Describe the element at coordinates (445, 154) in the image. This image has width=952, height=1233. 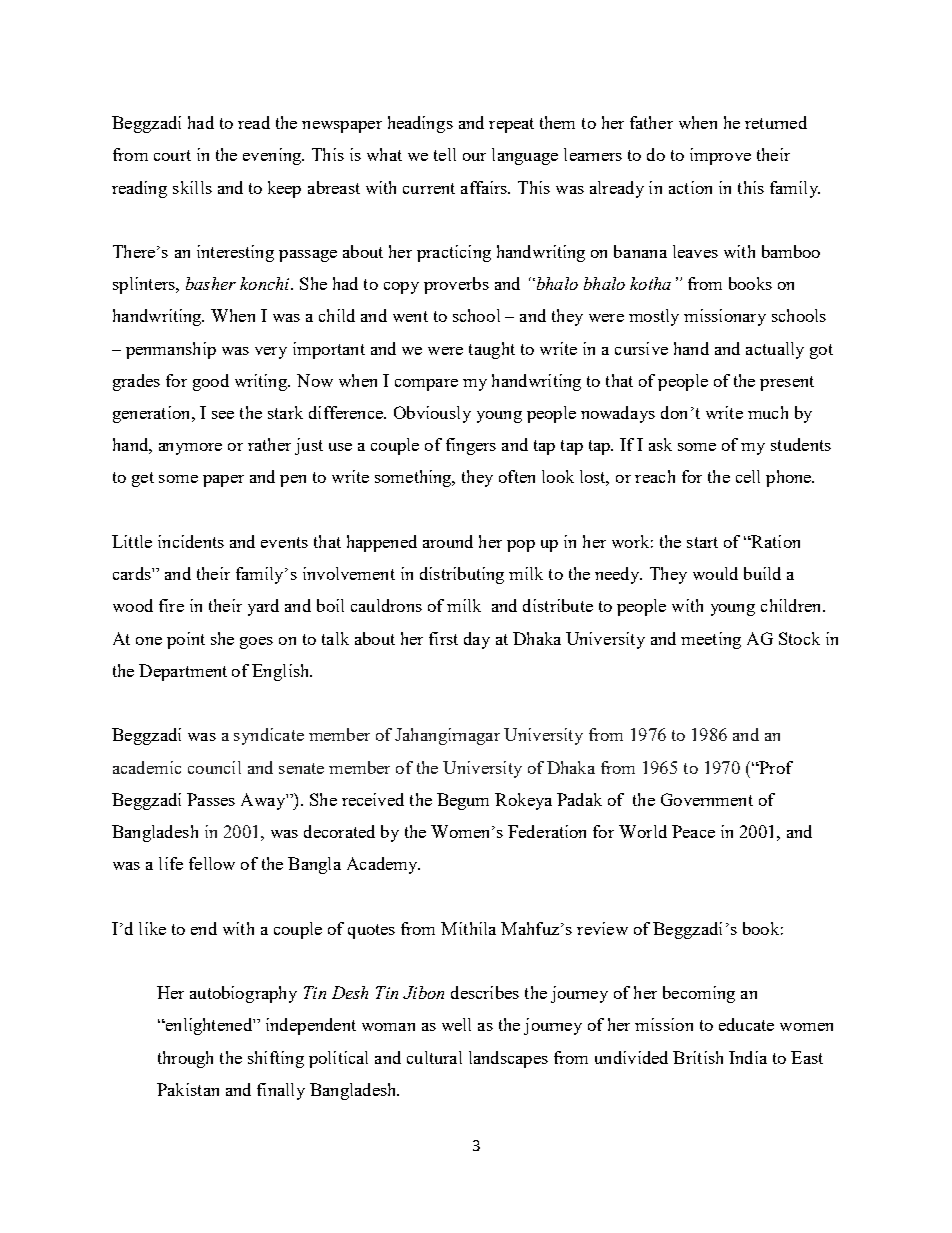
I see `tell` at that location.
